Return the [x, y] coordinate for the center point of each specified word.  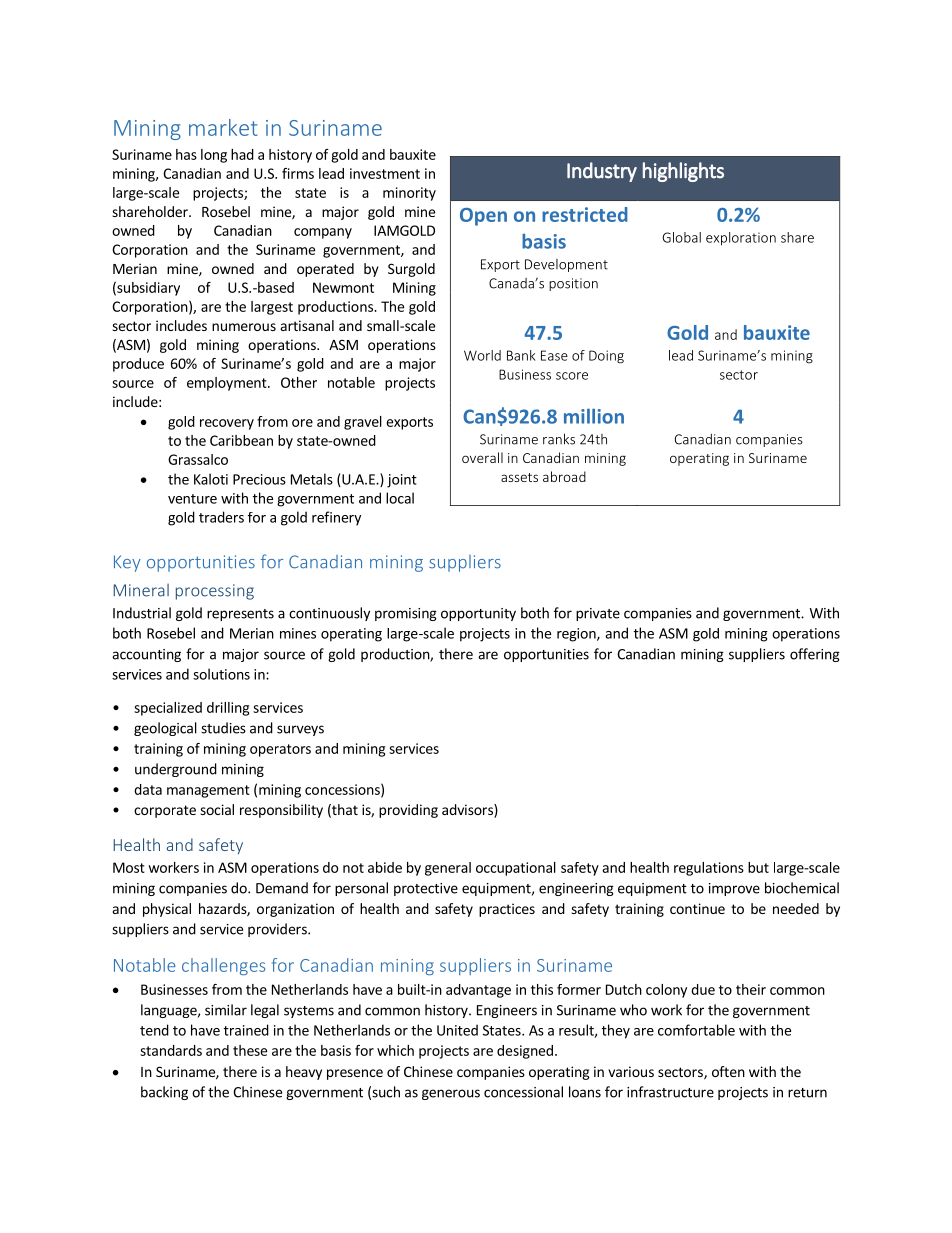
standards [171, 1050]
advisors [468, 811]
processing [215, 592]
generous [451, 1094]
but [758, 867]
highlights [683, 172]
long [214, 156]
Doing [606, 357]
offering [815, 655]
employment [228, 384]
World [482, 355]
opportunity [478, 614]
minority [409, 194]
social [217, 809]
